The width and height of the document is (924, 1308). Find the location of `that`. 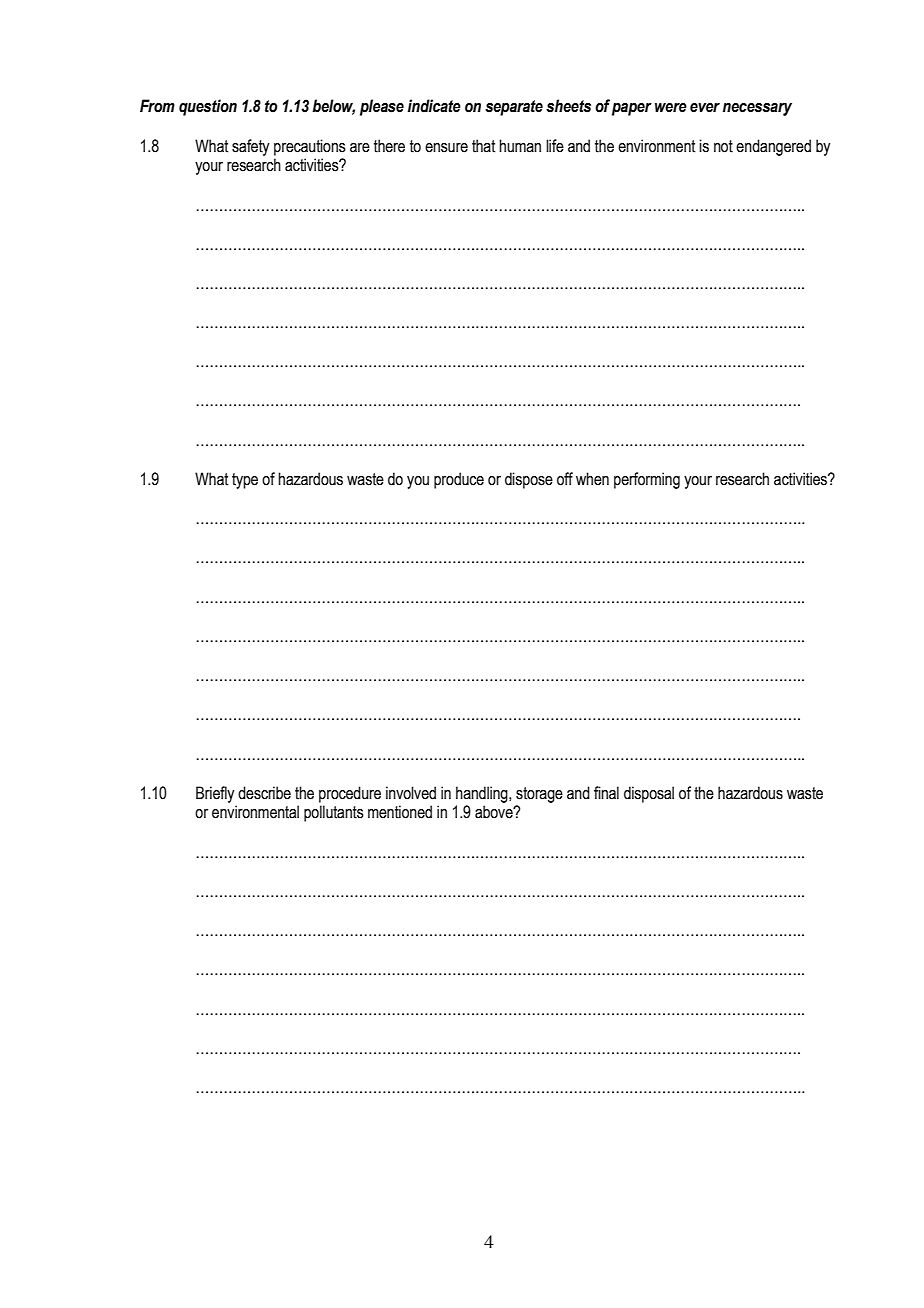

that is located at coordinates (483, 146).
